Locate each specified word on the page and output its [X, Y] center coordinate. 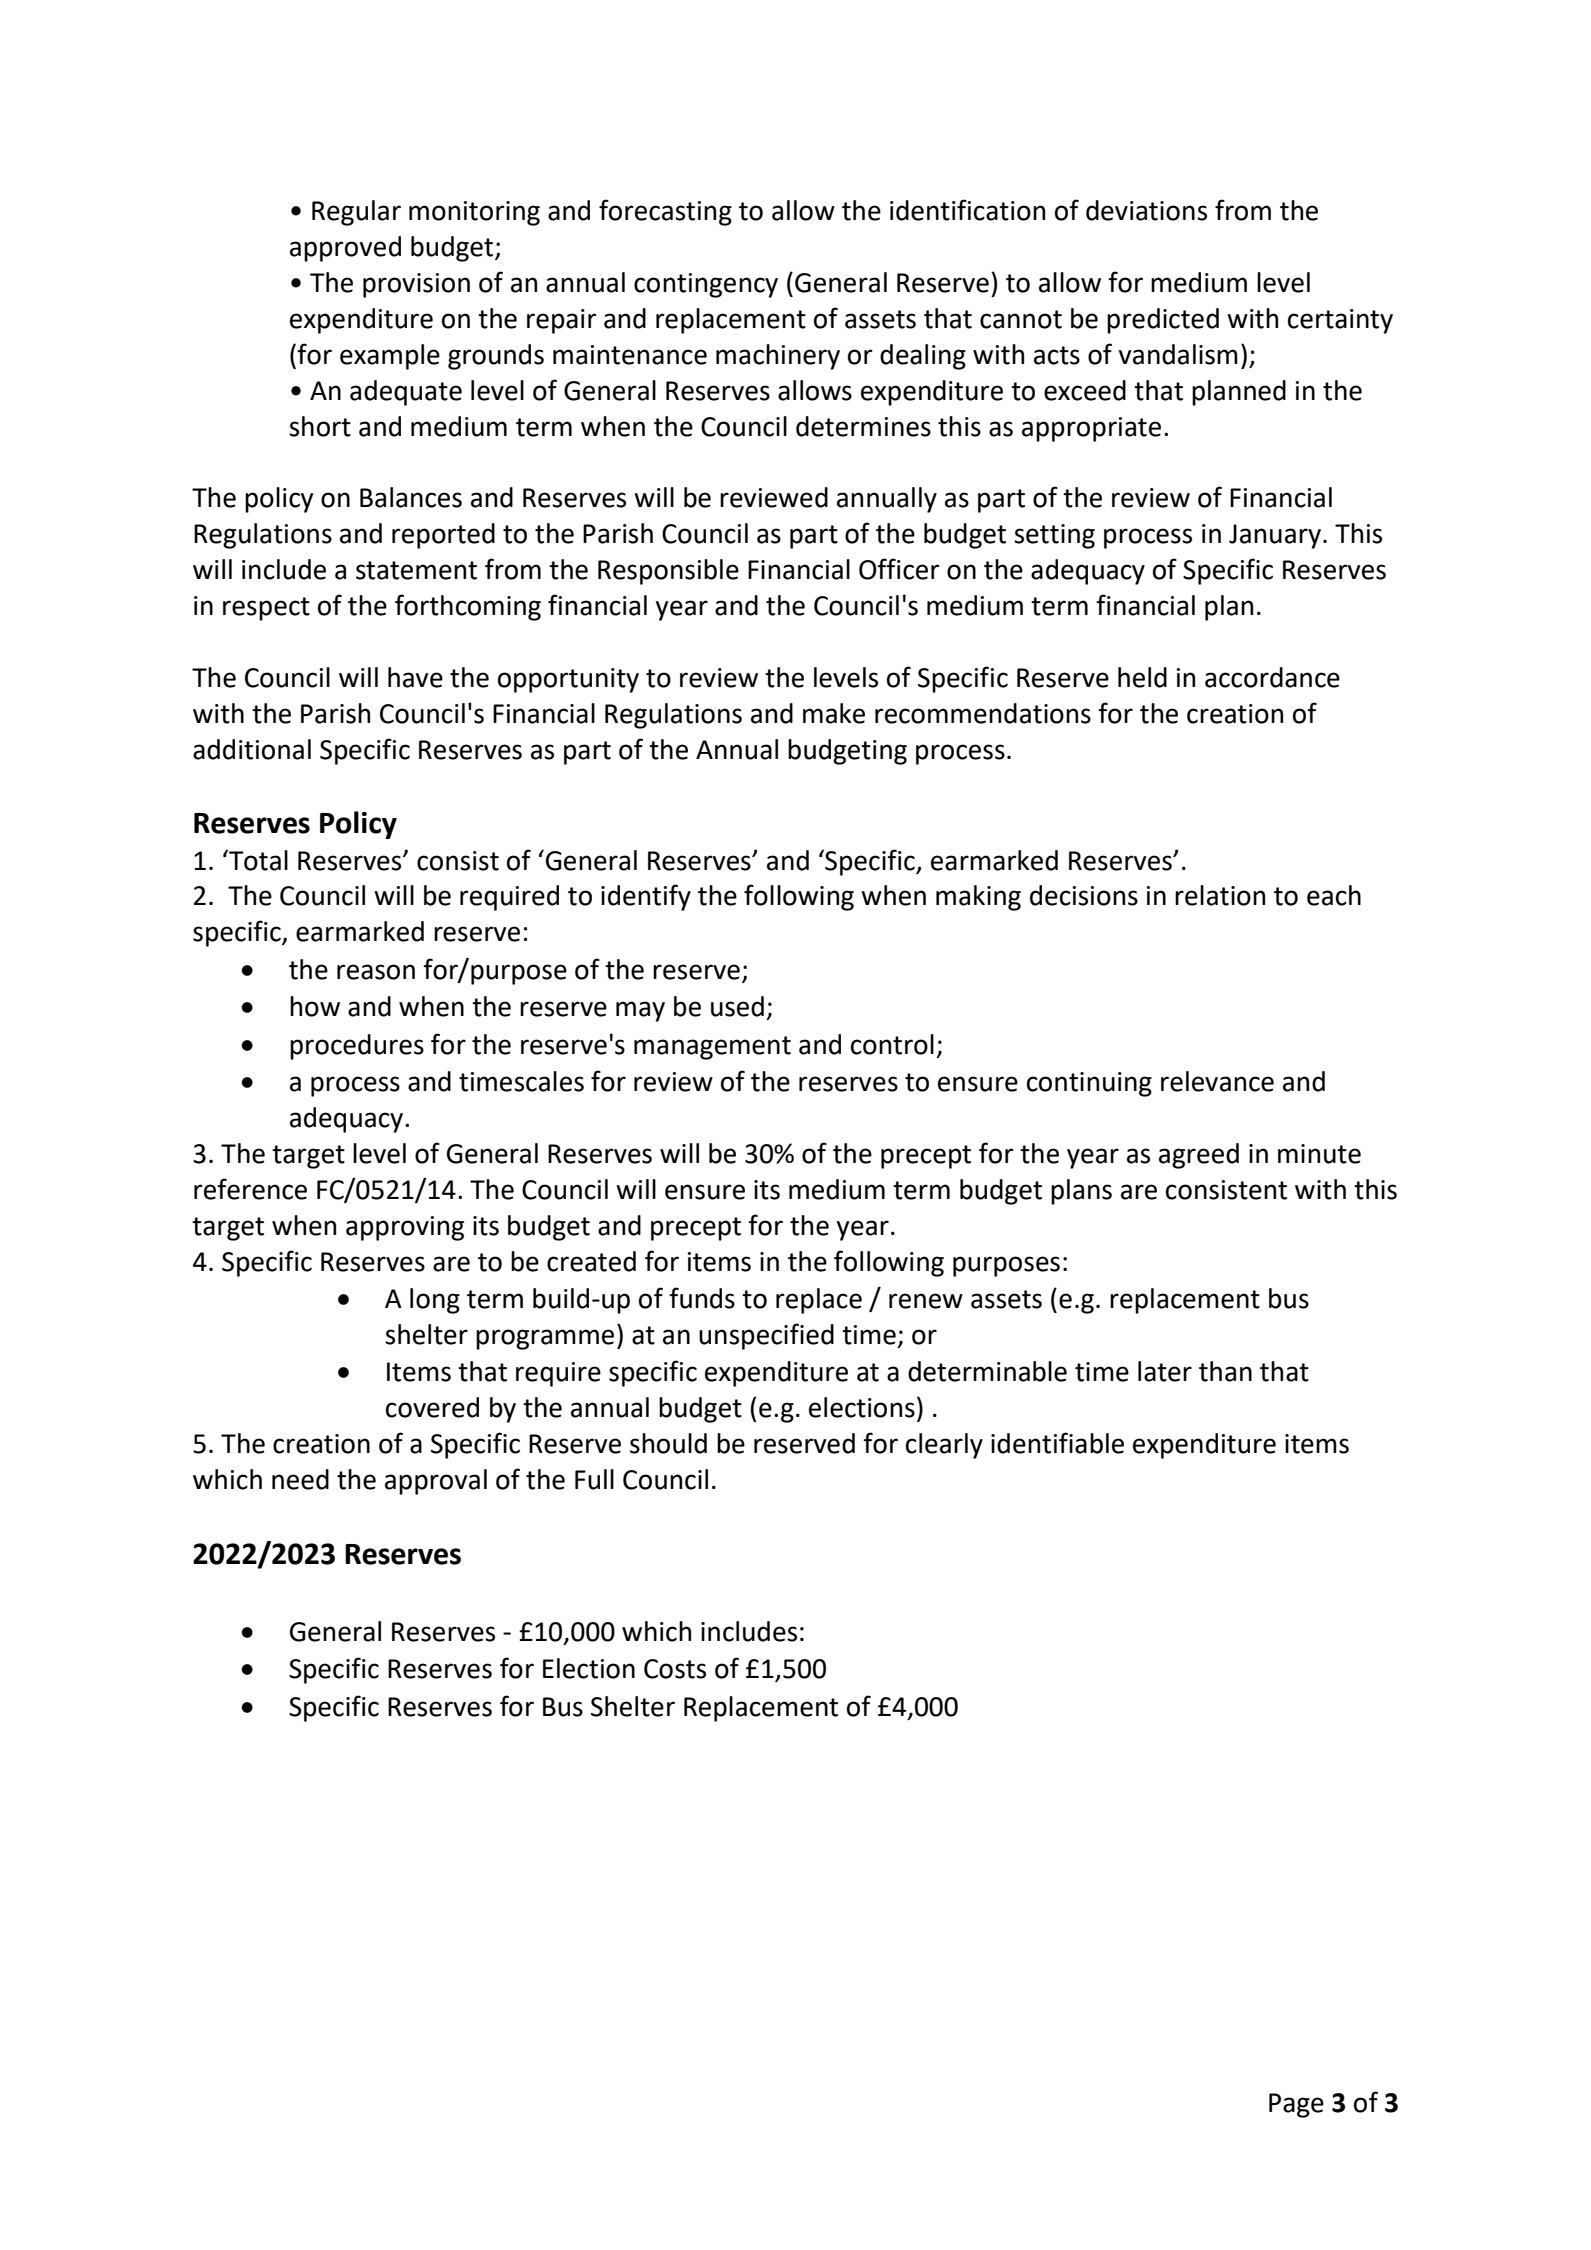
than [1225, 1371]
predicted [1163, 321]
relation [1220, 895]
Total [257, 860]
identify [646, 897]
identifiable [1057, 1443]
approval [436, 1482]
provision [416, 285]
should [668, 1443]
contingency [706, 285]
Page [1296, 2105]
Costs [675, 1669]
